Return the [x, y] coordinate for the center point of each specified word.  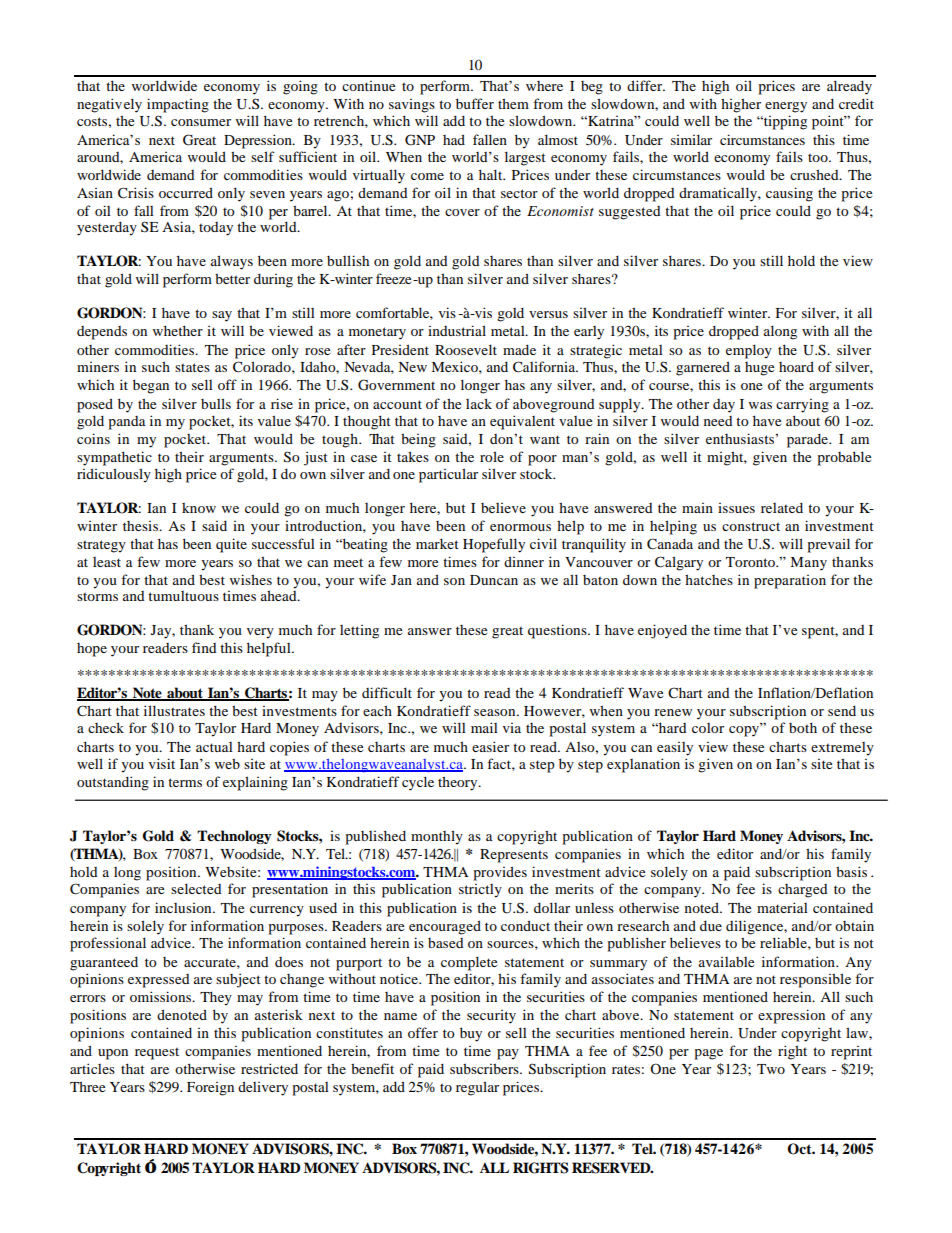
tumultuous [183, 596]
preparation [790, 582]
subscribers [485, 1068]
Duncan [494, 580]
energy [786, 107]
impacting [178, 105]
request [157, 1053]
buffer [475, 103]
